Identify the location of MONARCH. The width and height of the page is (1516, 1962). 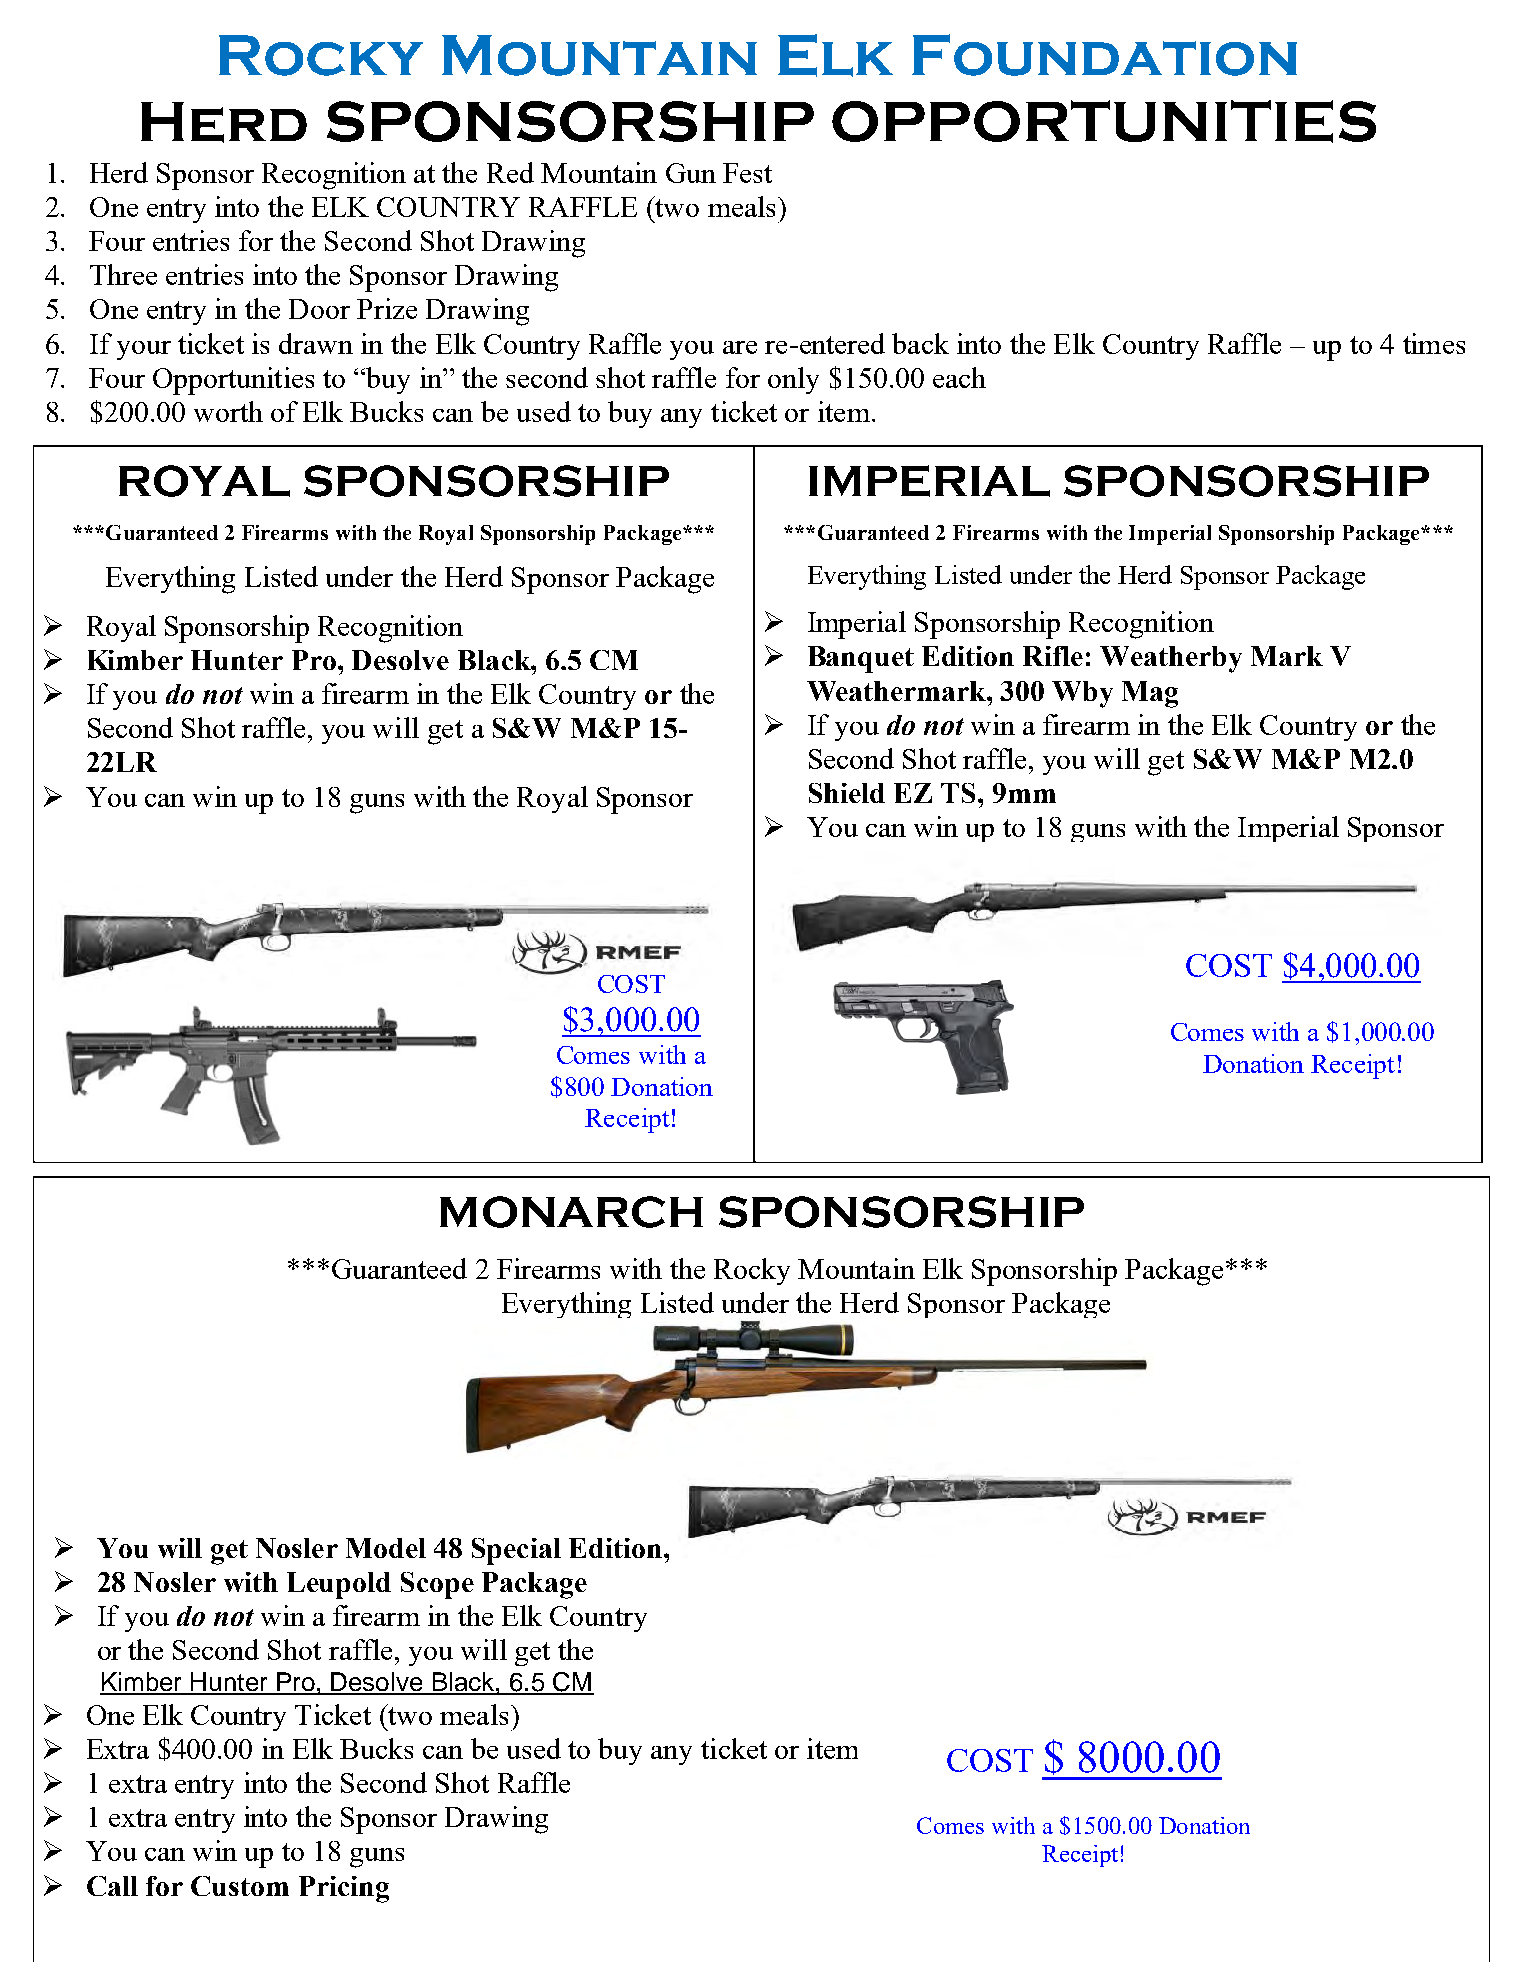
(571, 1212).
